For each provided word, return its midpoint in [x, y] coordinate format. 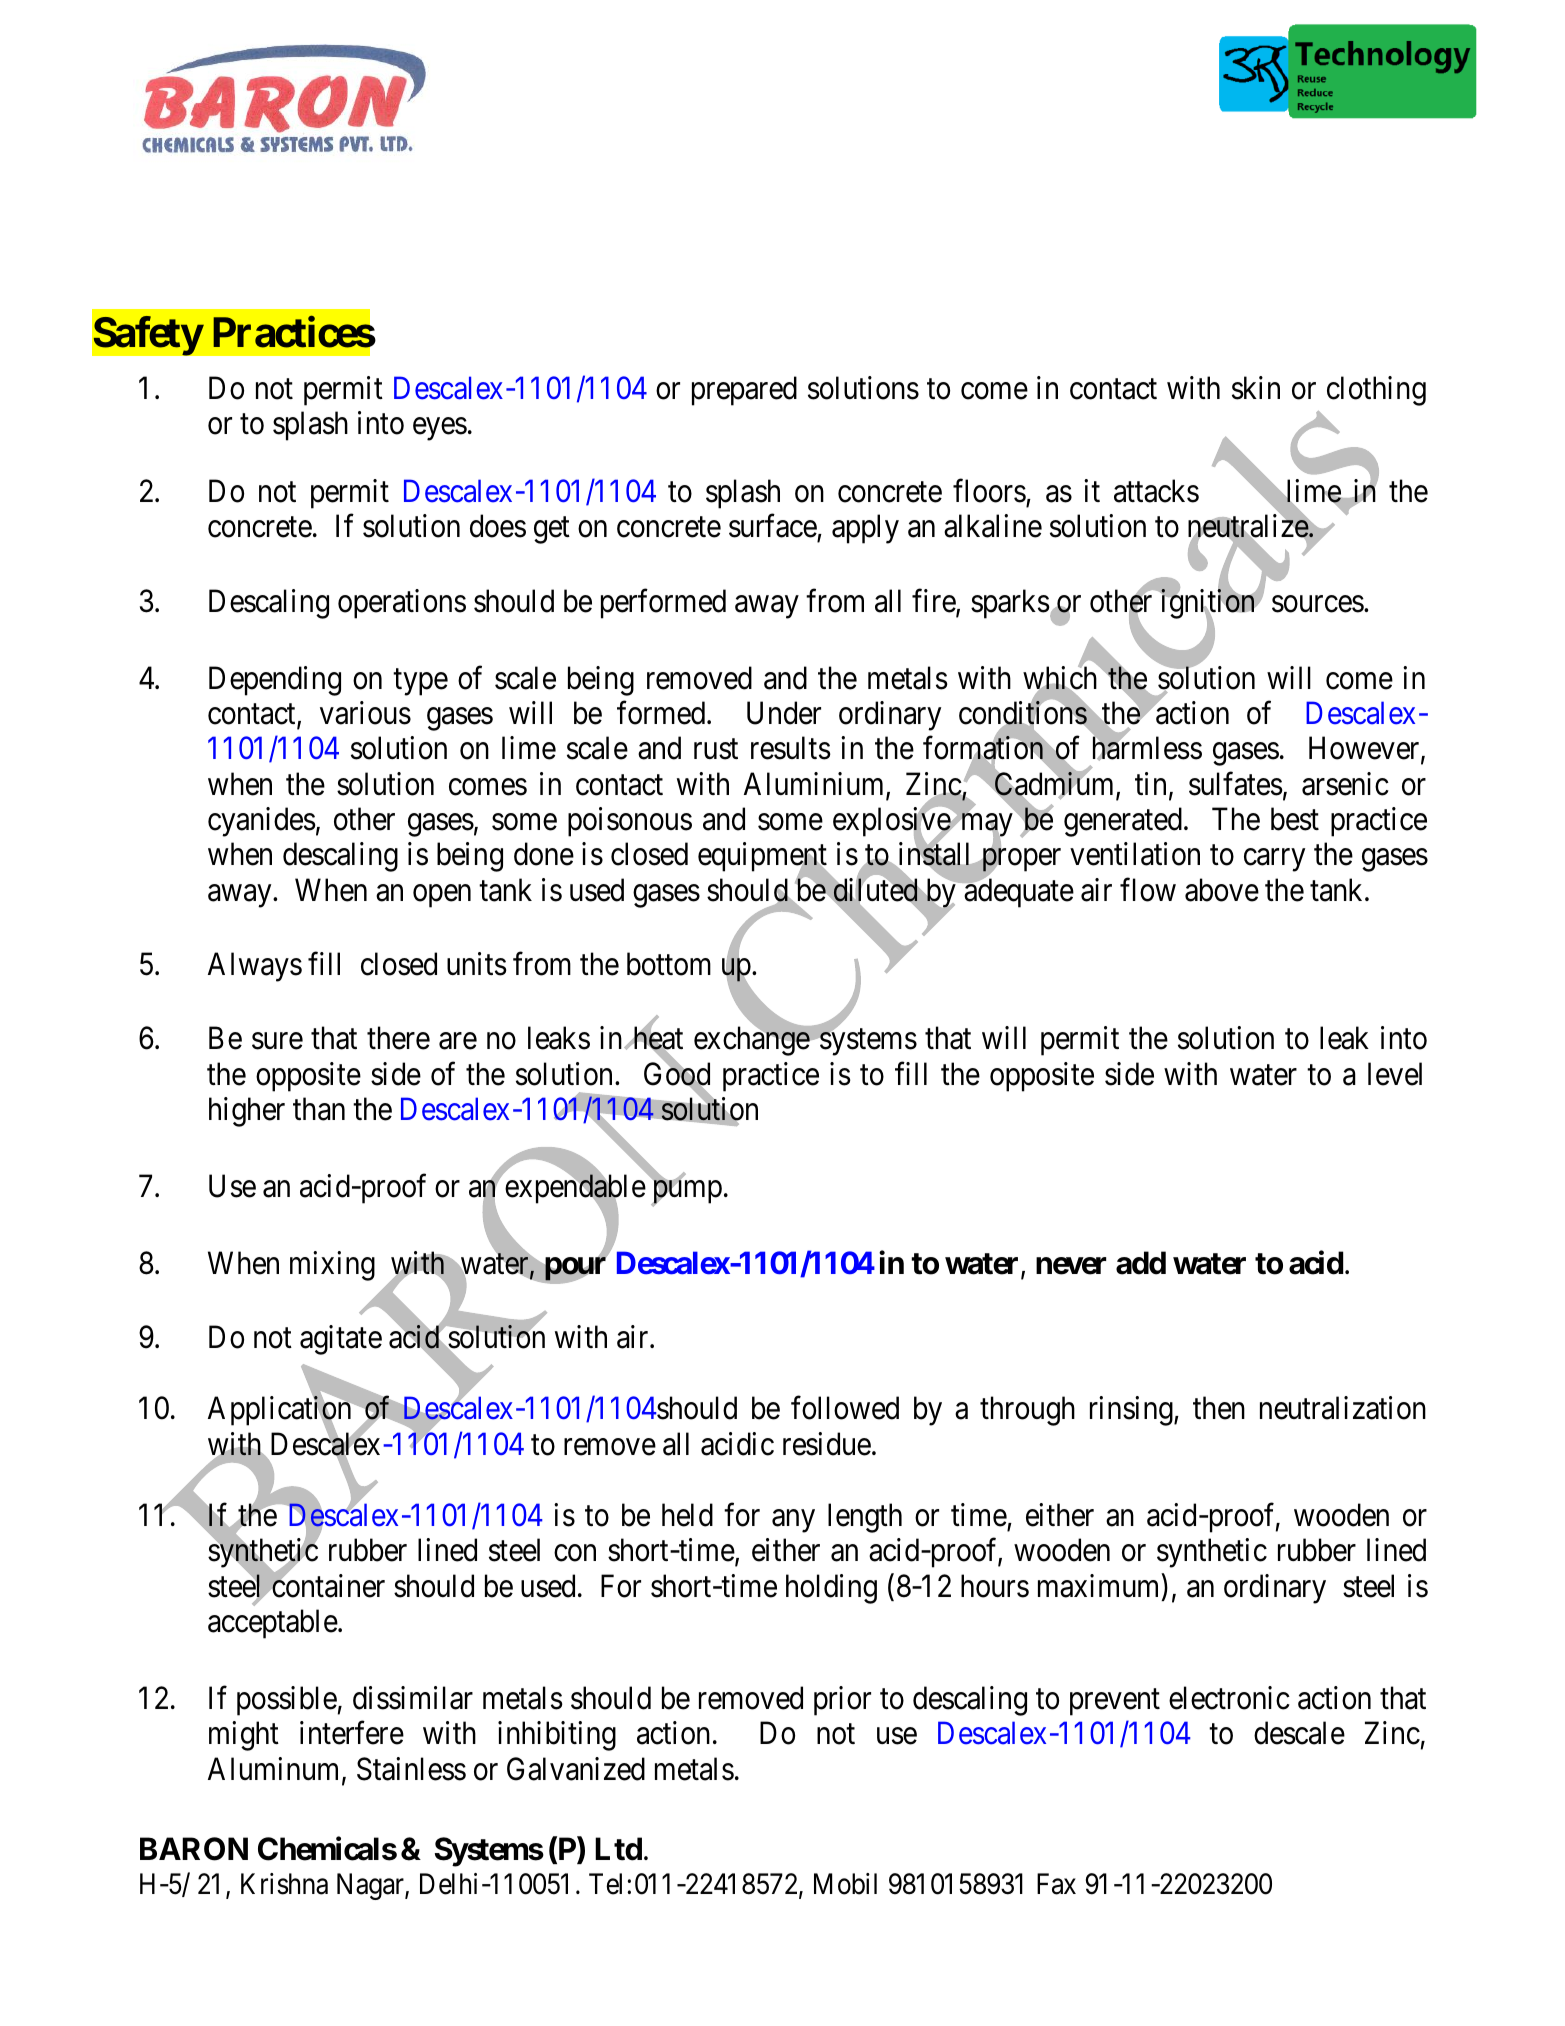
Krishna [284, 1884]
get [552, 531]
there [398, 1038]
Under [784, 713]
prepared [744, 391]
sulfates [1236, 784]
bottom [669, 964]
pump [686, 1193]
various [365, 713]
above [1222, 890]
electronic [1229, 1698]
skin [1256, 388]
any [793, 1521]
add [1141, 1263]
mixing [332, 1266]
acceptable [273, 1624]
